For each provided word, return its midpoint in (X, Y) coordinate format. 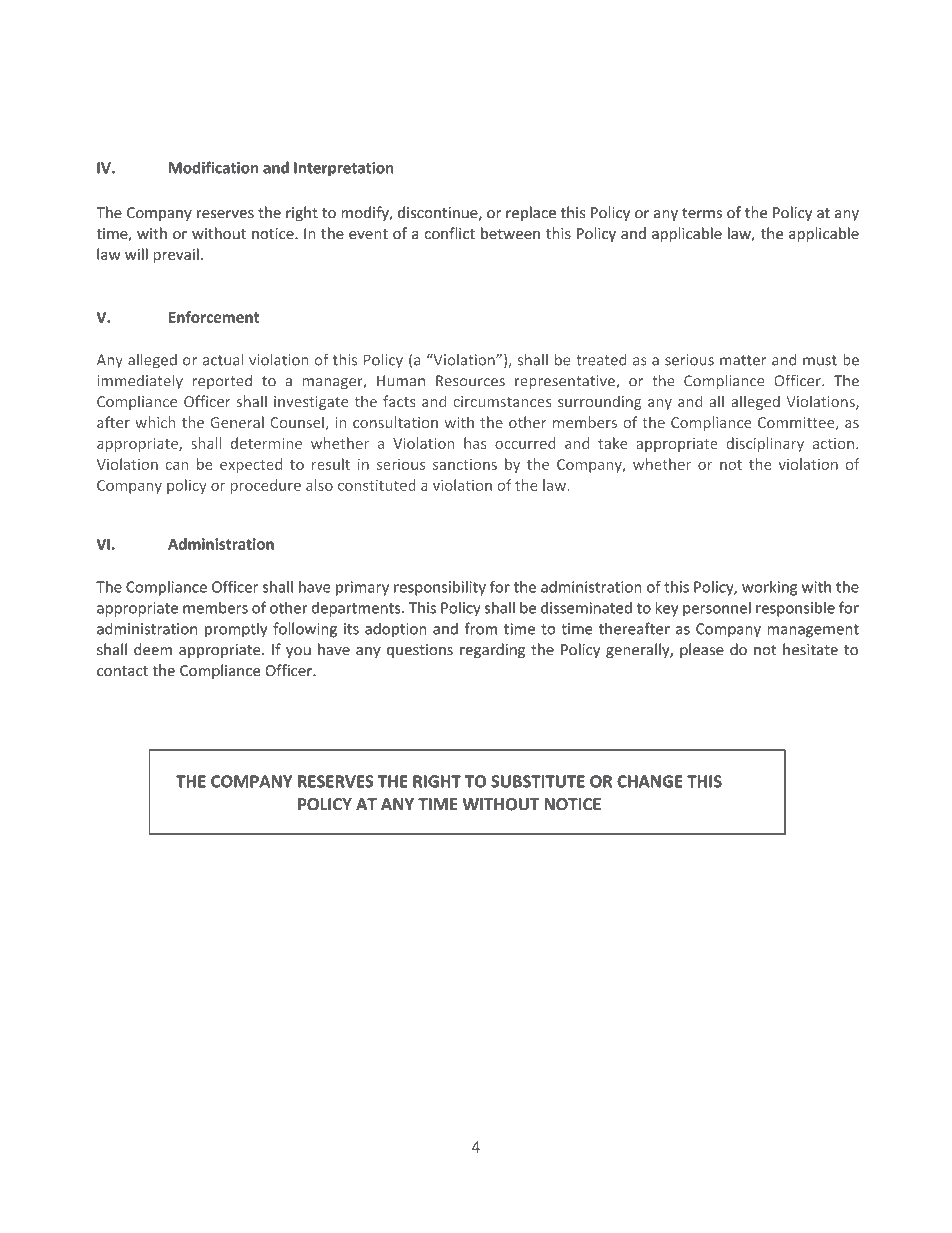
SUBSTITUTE (538, 781)
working (769, 588)
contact (122, 671)
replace (531, 213)
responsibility (440, 588)
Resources (470, 381)
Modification (213, 167)
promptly (236, 630)
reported (222, 382)
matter (743, 360)
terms (702, 213)
